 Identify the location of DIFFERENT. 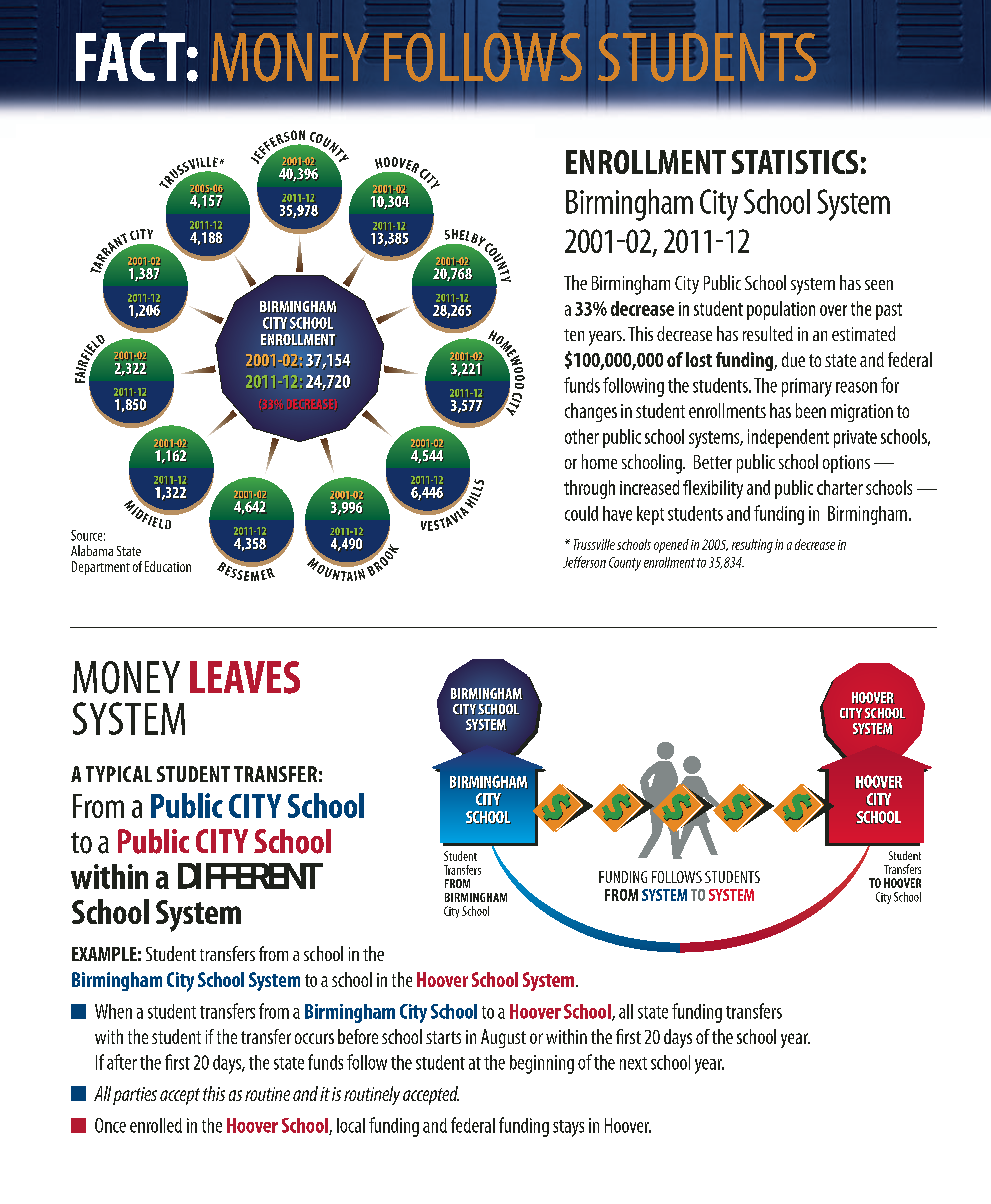
(249, 876).
